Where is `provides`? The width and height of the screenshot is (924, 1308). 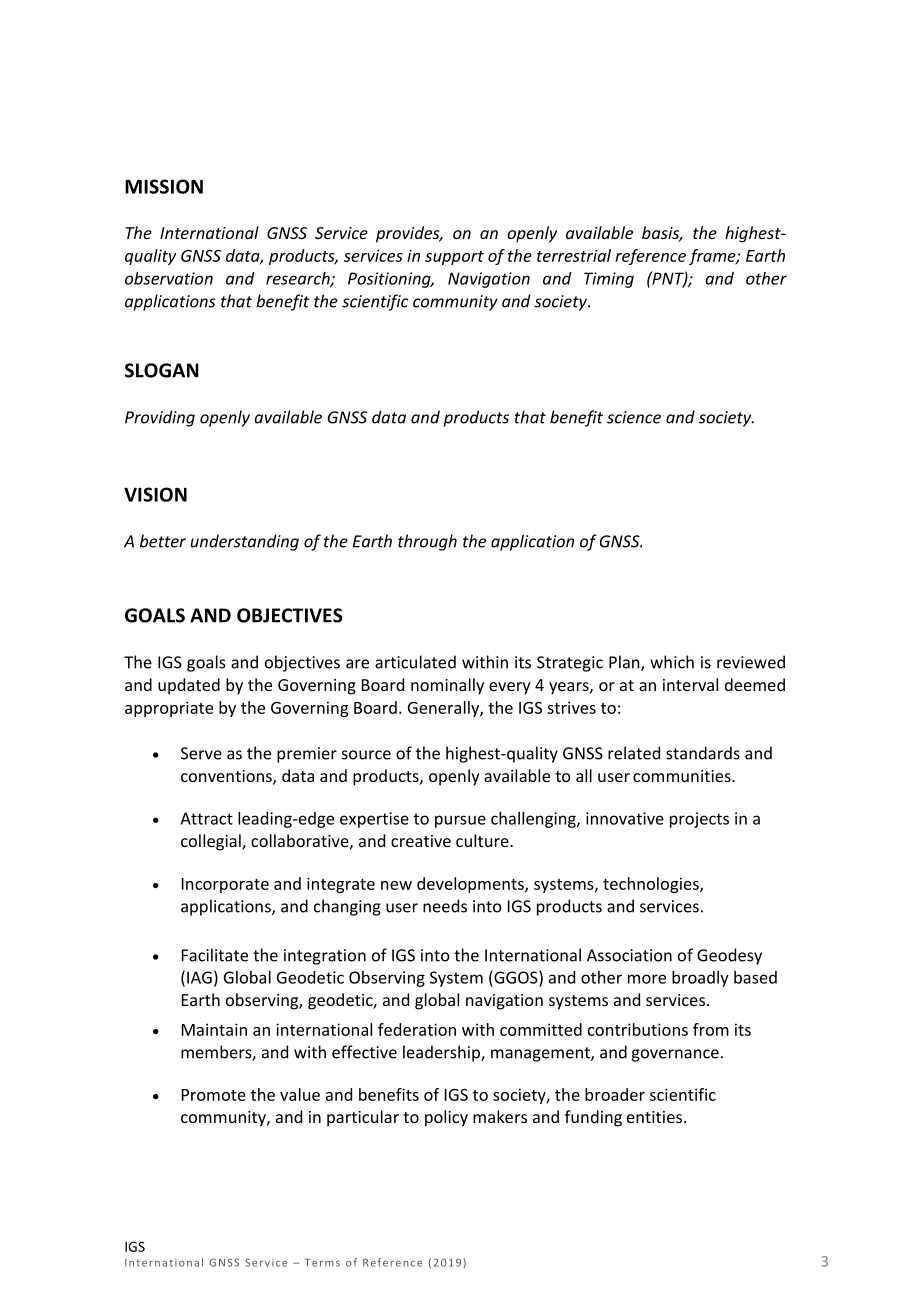
provides is located at coordinates (409, 234).
